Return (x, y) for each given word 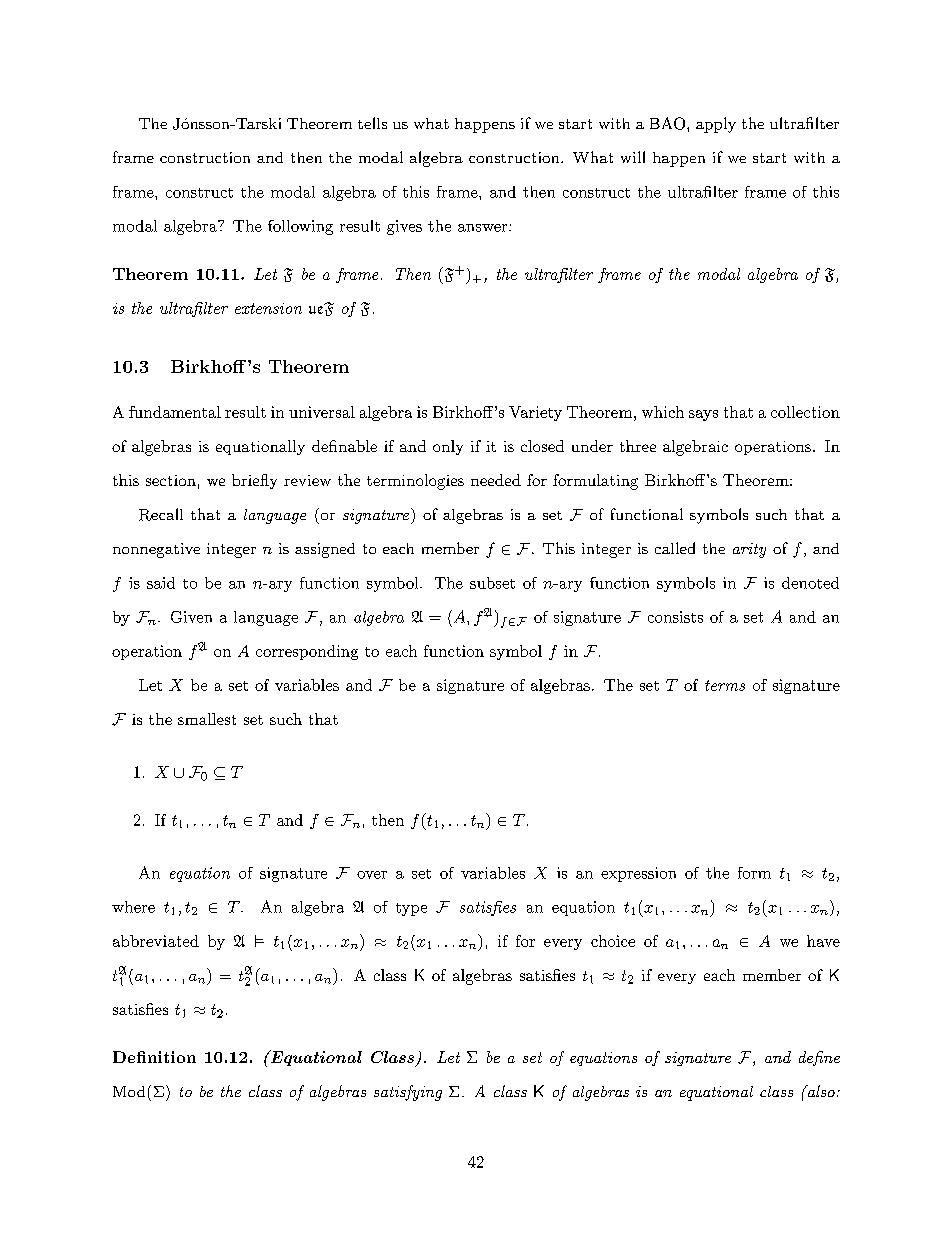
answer (484, 228)
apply (716, 125)
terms (725, 685)
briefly (254, 481)
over (372, 875)
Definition (154, 1057)
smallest (207, 719)
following (300, 227)
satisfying (408, 1093)
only (448, 447)
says (703, 415)
